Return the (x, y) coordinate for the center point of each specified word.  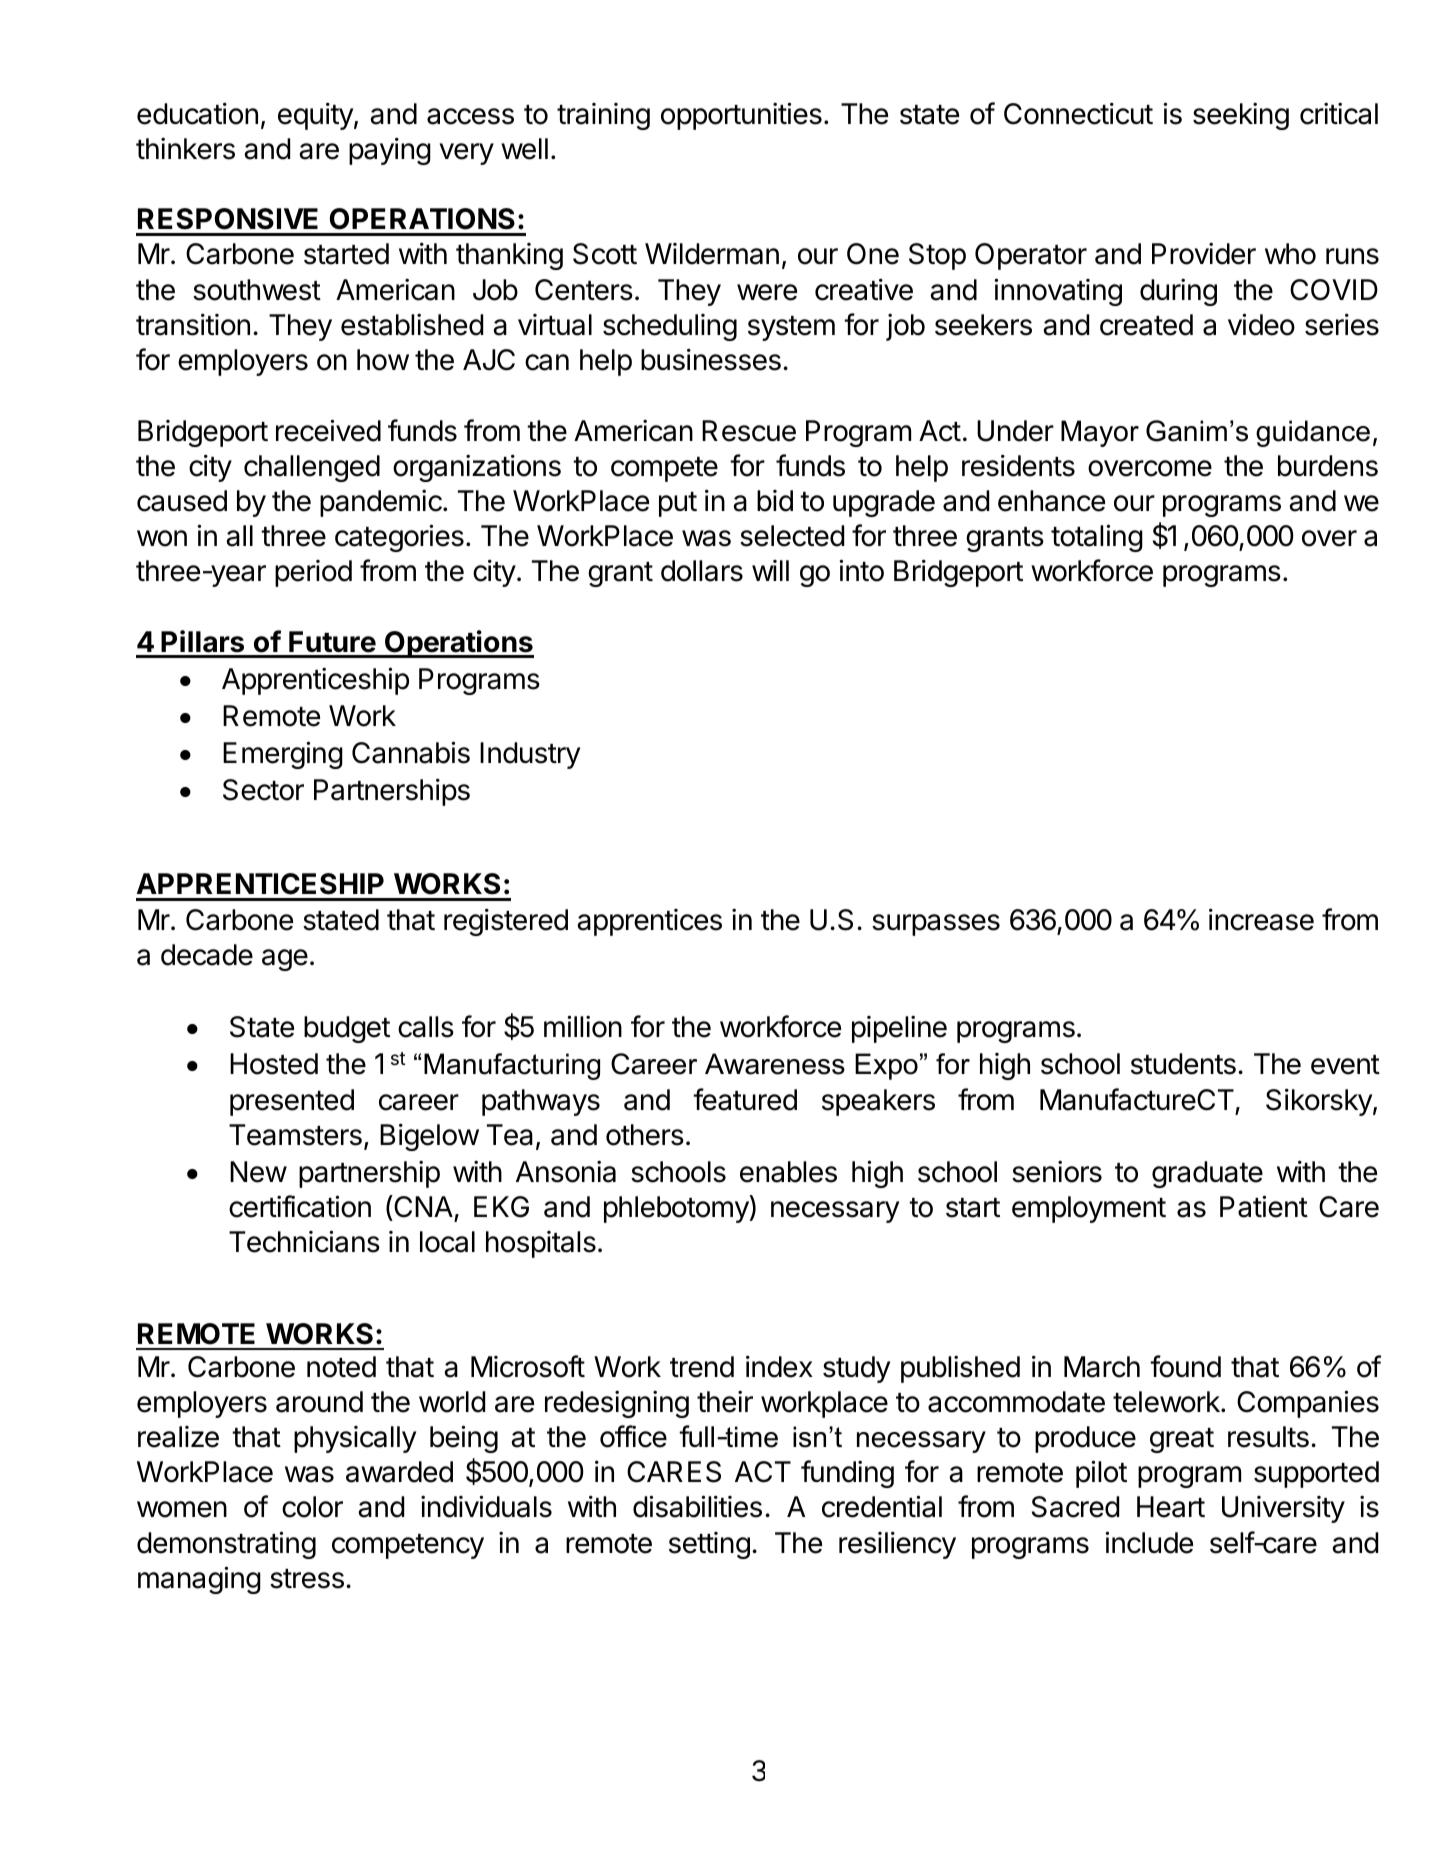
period (313, 573)
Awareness (775, 1064)
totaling (1097, 538)
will (770, 570)
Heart (1171, 1507)
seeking (1241, 116)
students (1183, 1064)
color (312, 1507)
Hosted (274, 1064)
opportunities (741, 116)
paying (390, 151)
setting (709, 1545)
